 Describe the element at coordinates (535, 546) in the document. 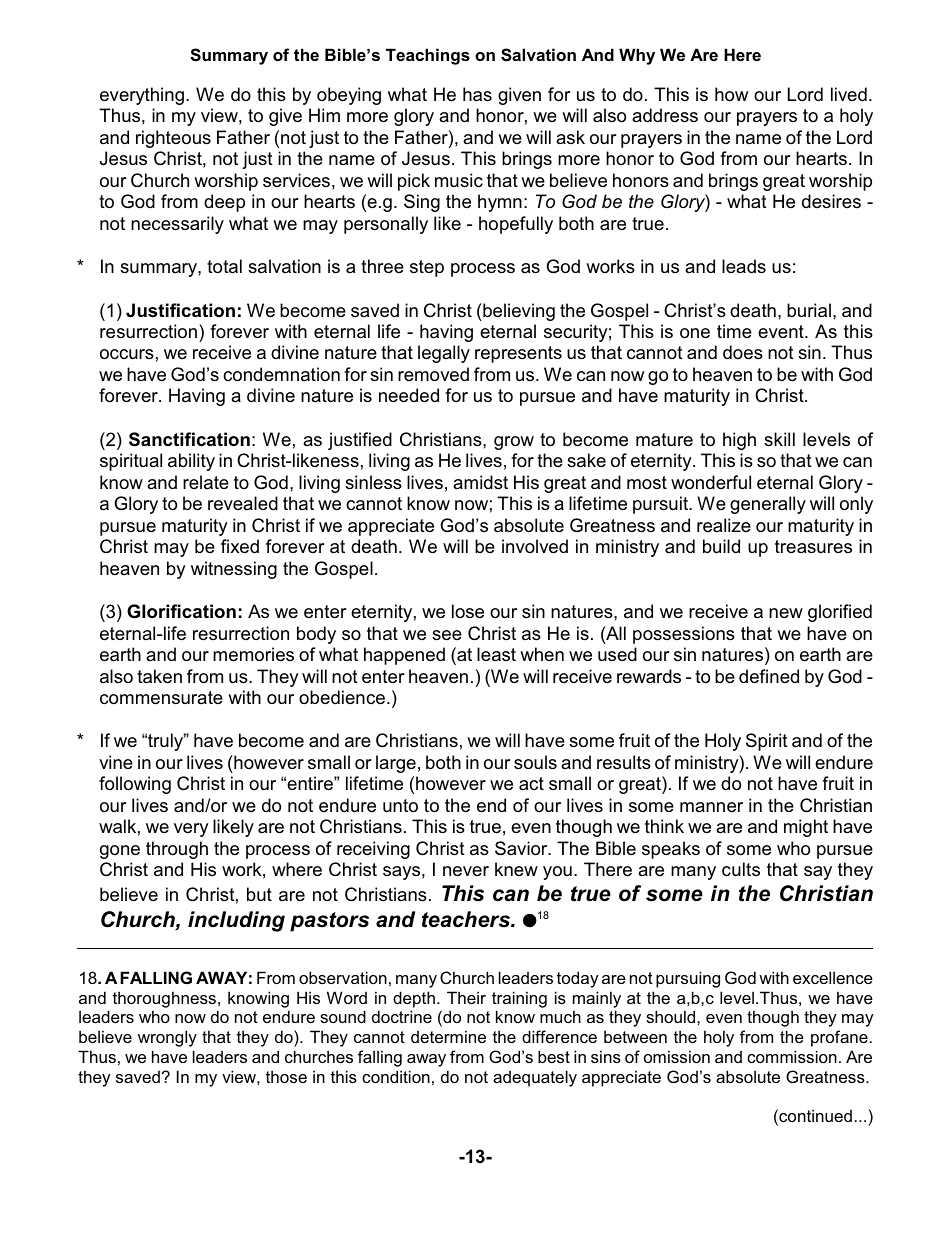

I see `involved` at that location.
